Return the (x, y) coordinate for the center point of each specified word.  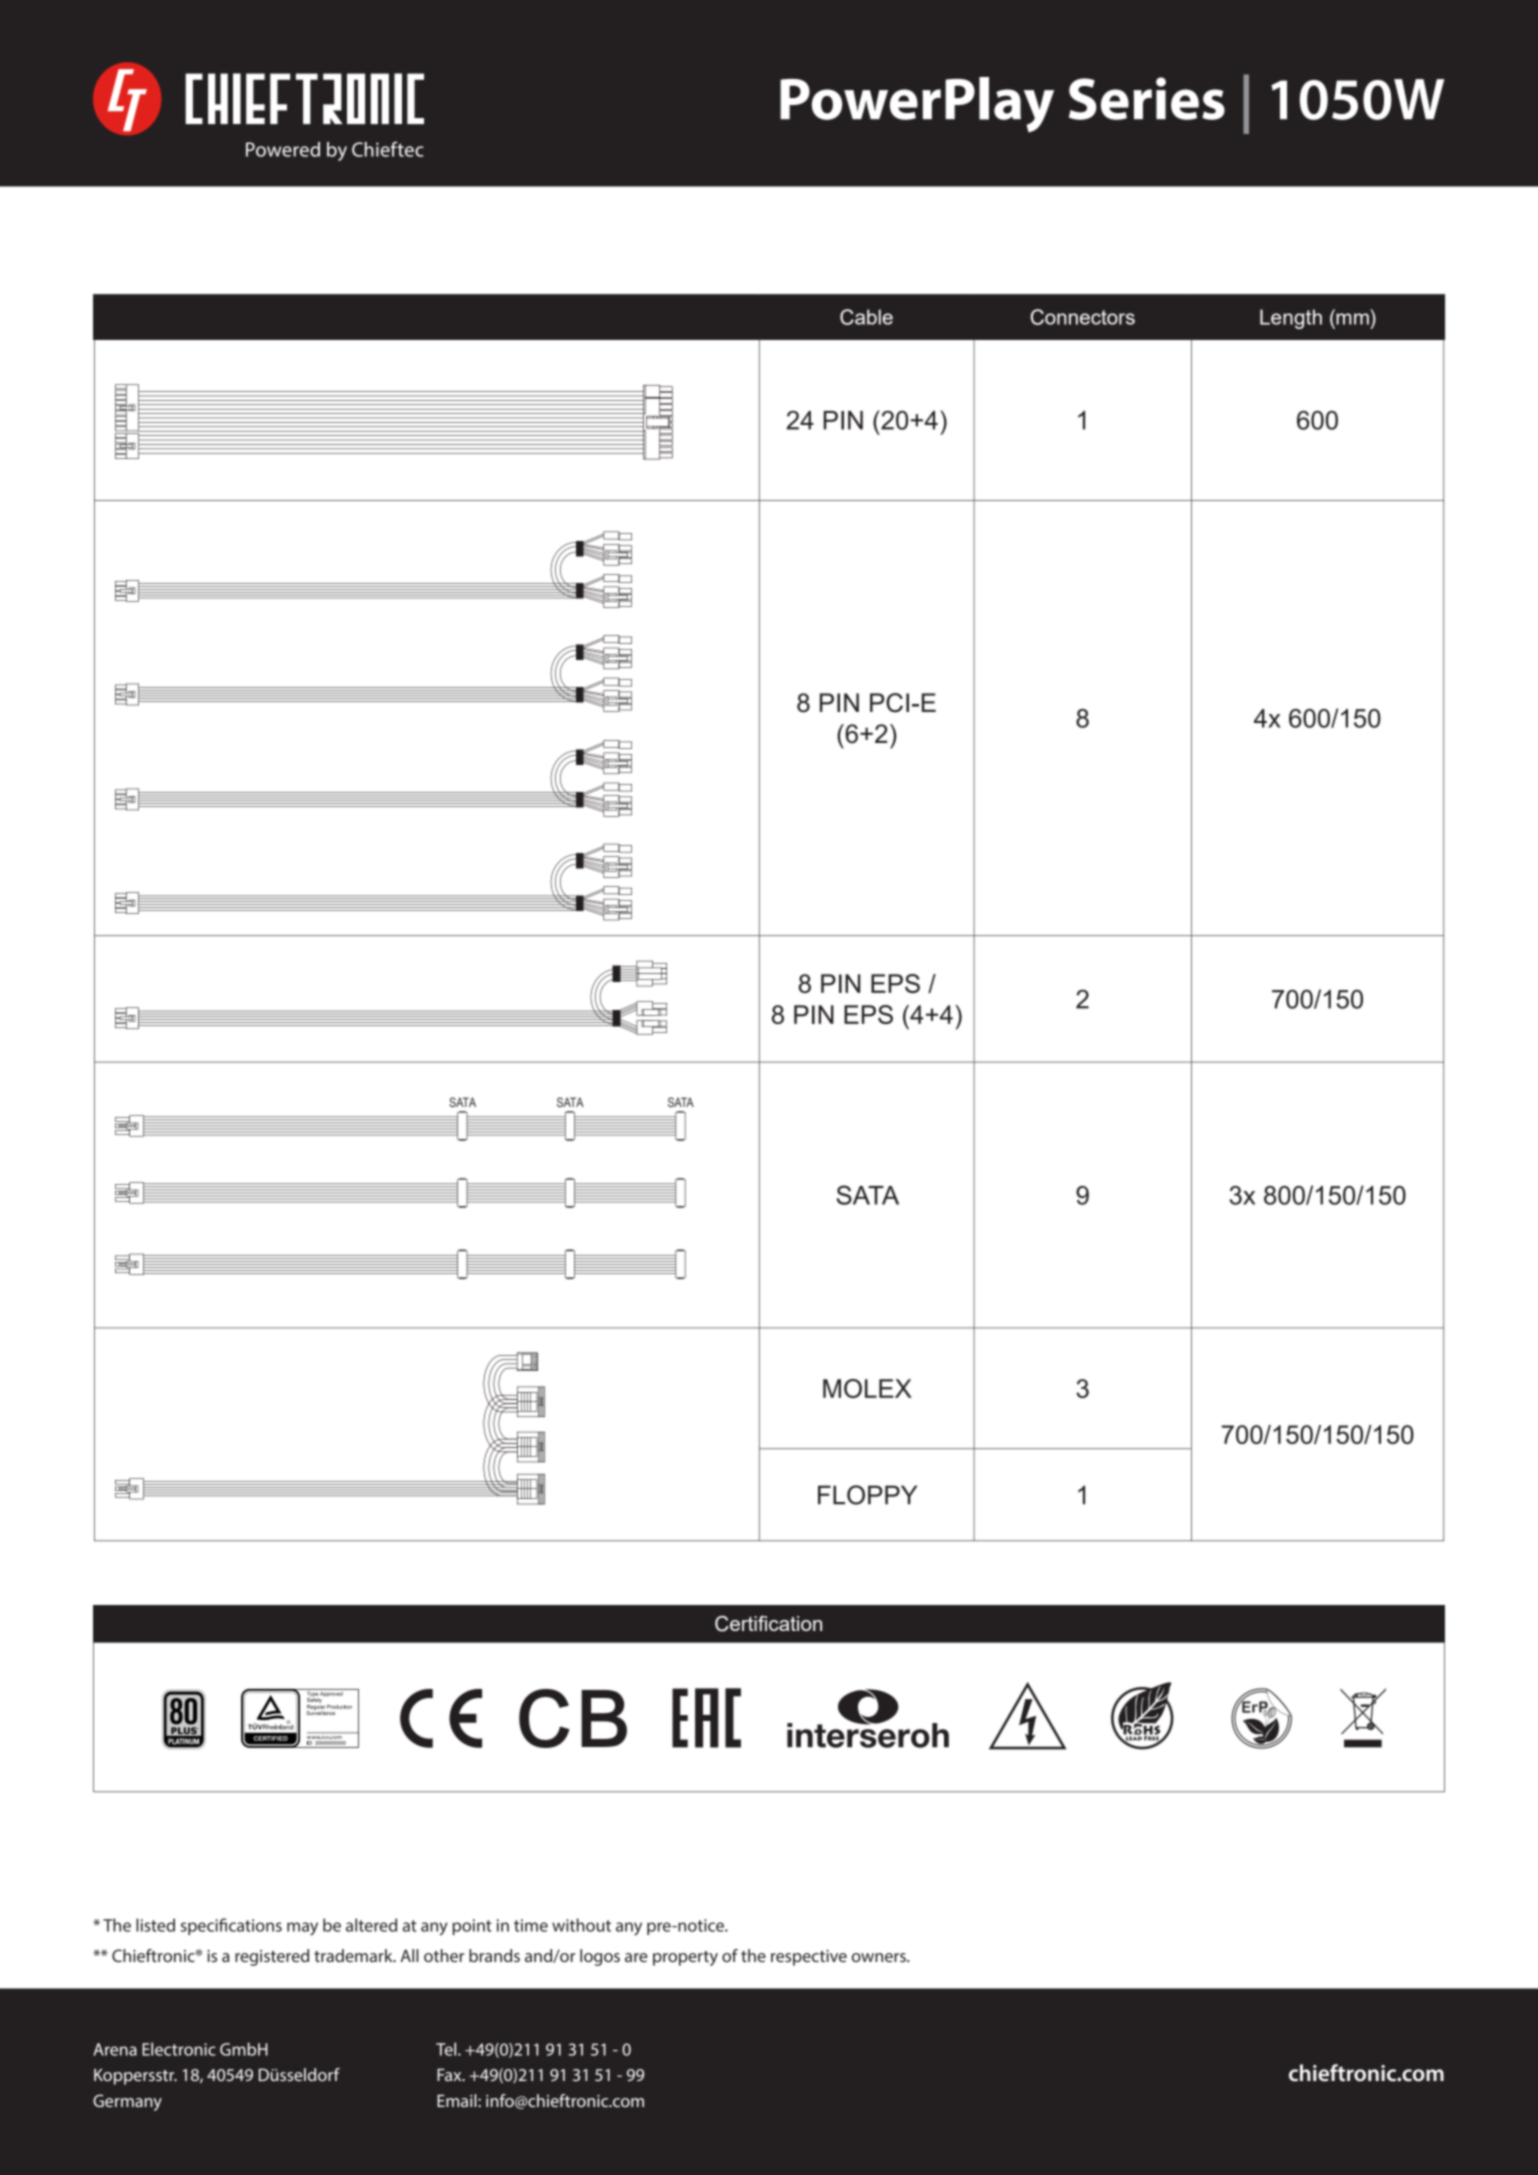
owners (880, 1957)
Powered (283, 149)
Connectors (1083, 317)
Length (1291, 319)
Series (1147, 98)
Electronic (179, 2049)
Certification (768, 1624)
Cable (866, 317)
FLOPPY (867, 1495)
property (685, 1958)
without (581, 1925)
